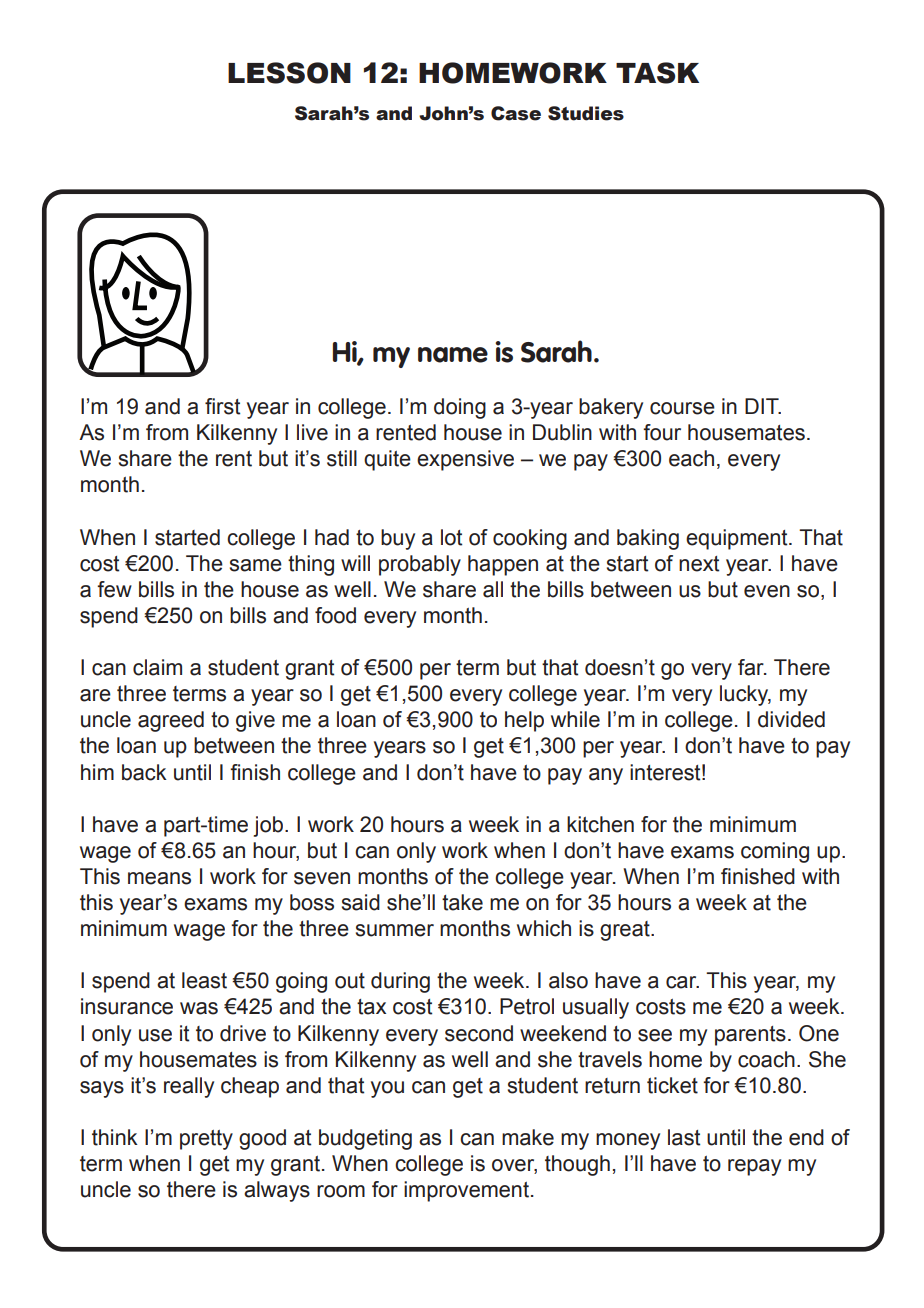 This screenshot has width=924, height=1308. What do you see at coordinates (466, 1191) in the screenshot?
I see `improvement` at bounding box center [466, 1191].
